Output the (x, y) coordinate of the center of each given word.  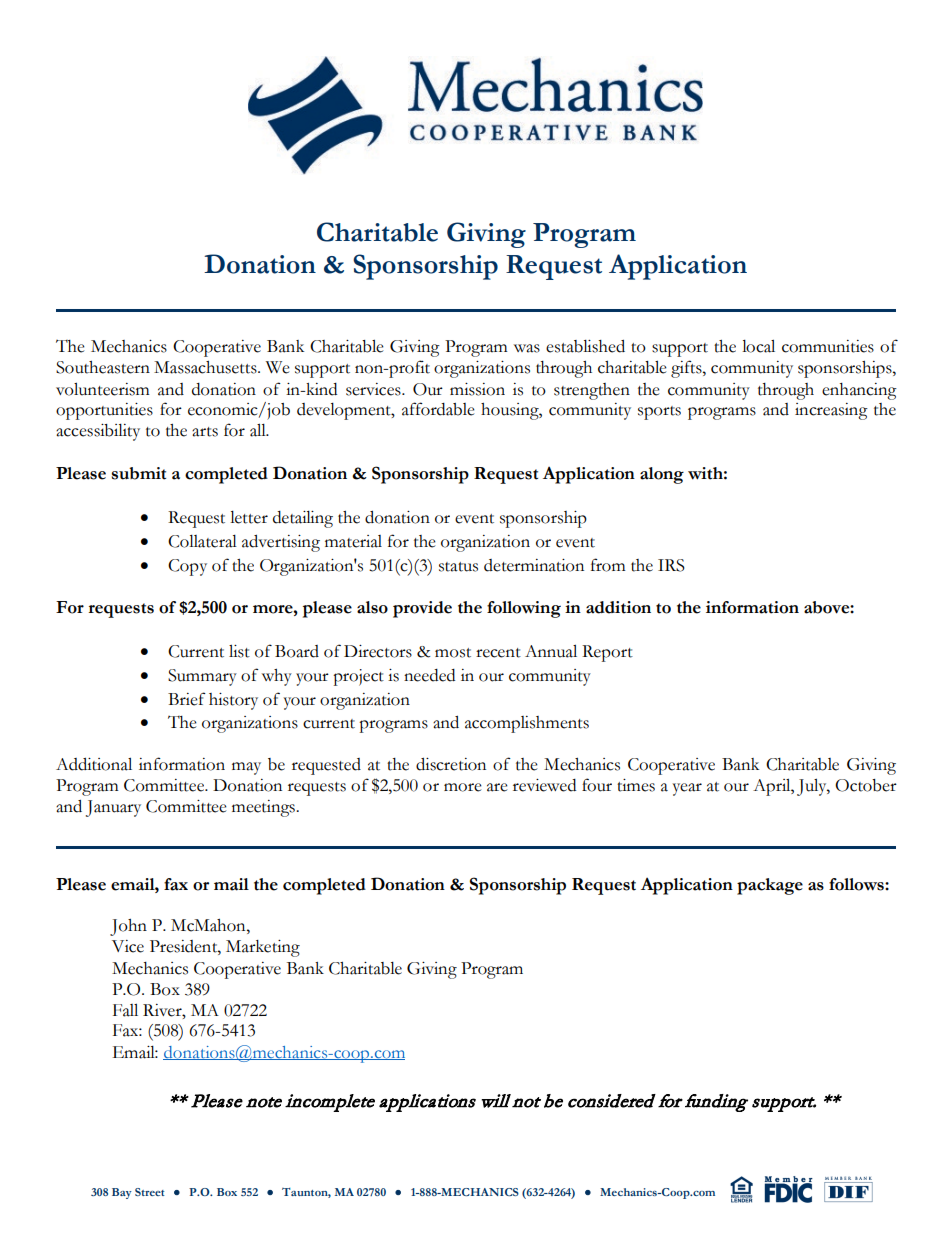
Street (150, 1192)
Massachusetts (206, 367)
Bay (122, 1193)
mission (477, 389)
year (687, 789)
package (770, 886)
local (758, 346)
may (246, 768)
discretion (451, 764)
